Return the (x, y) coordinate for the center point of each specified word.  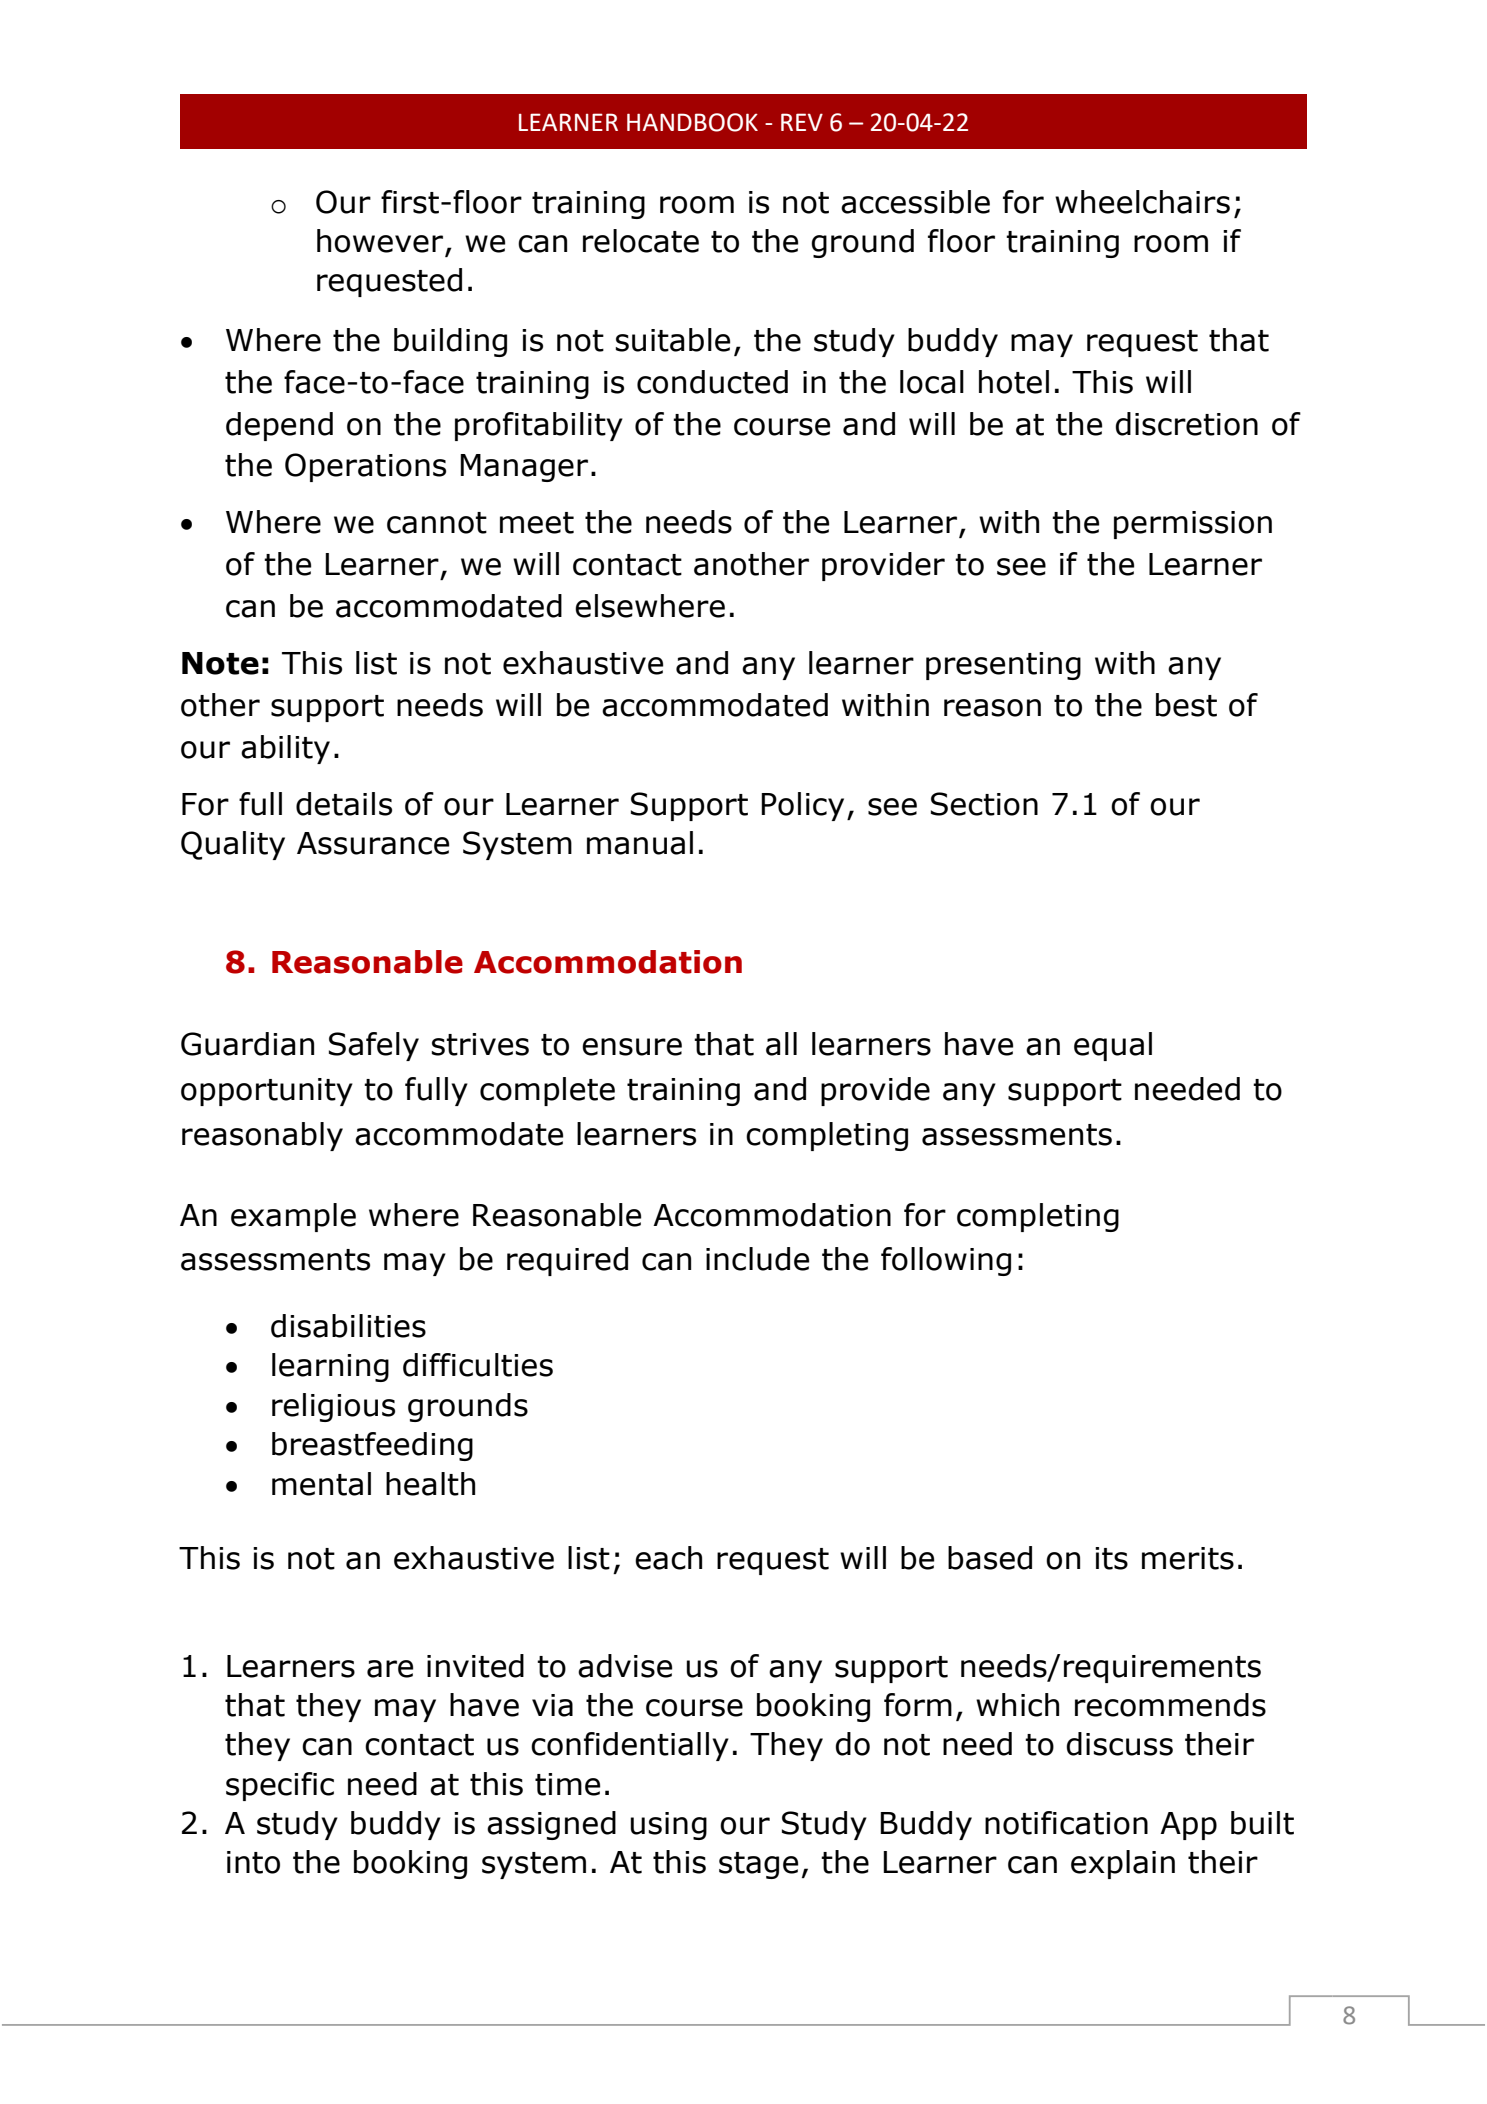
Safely (374, 1046)
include (757, 1259)
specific (280, 1786)
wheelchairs (1142, 202)
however (380, 241)
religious (333, 1407)
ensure (632, 1047)
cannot (437, 523)
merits (1188, 1558)
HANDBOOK (692, 122)
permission (1193, 525)
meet (537, 523)
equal (1113, 1046)
